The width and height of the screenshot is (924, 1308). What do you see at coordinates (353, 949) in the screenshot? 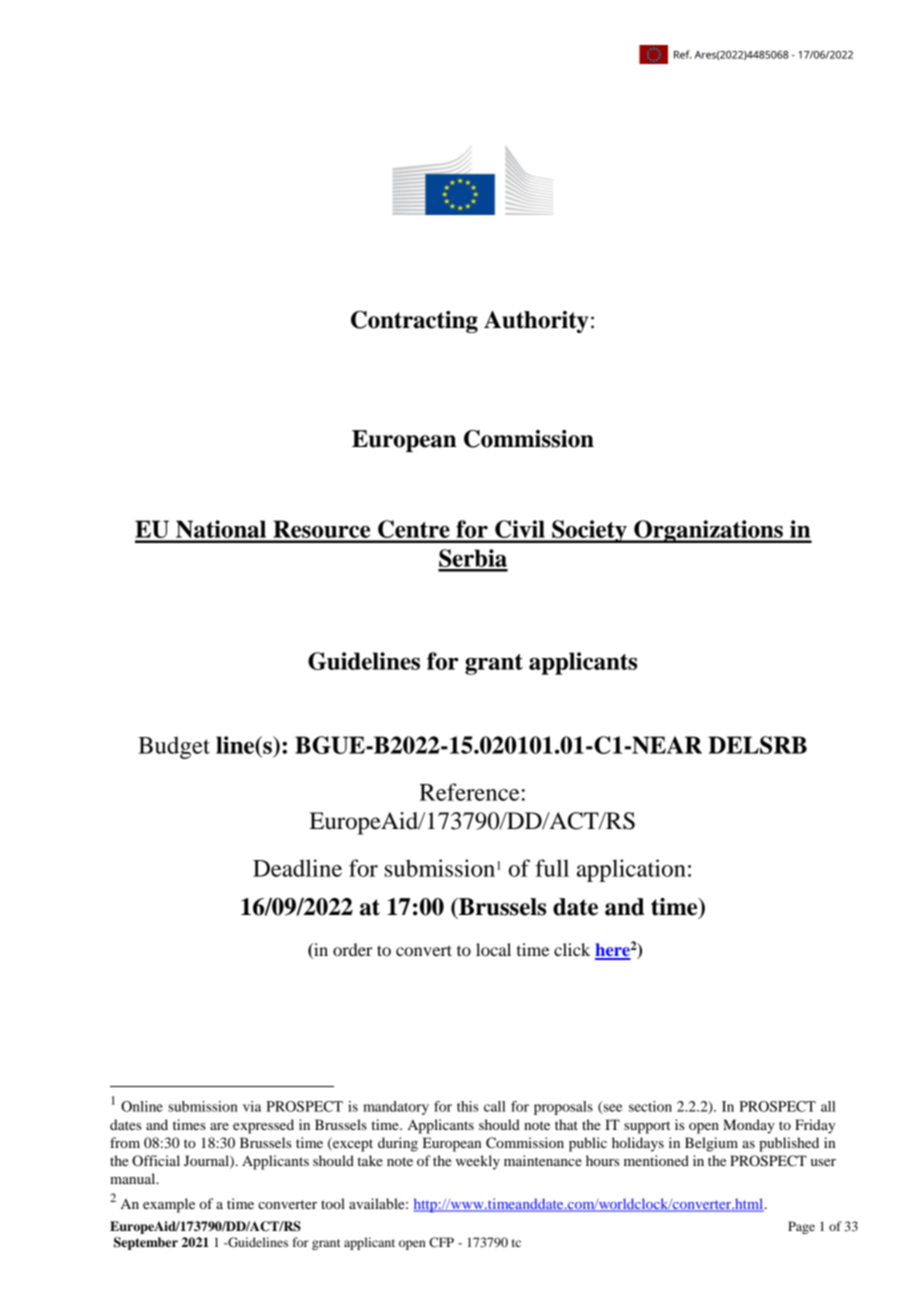
I see `order` at bounding box center [353, 949].
